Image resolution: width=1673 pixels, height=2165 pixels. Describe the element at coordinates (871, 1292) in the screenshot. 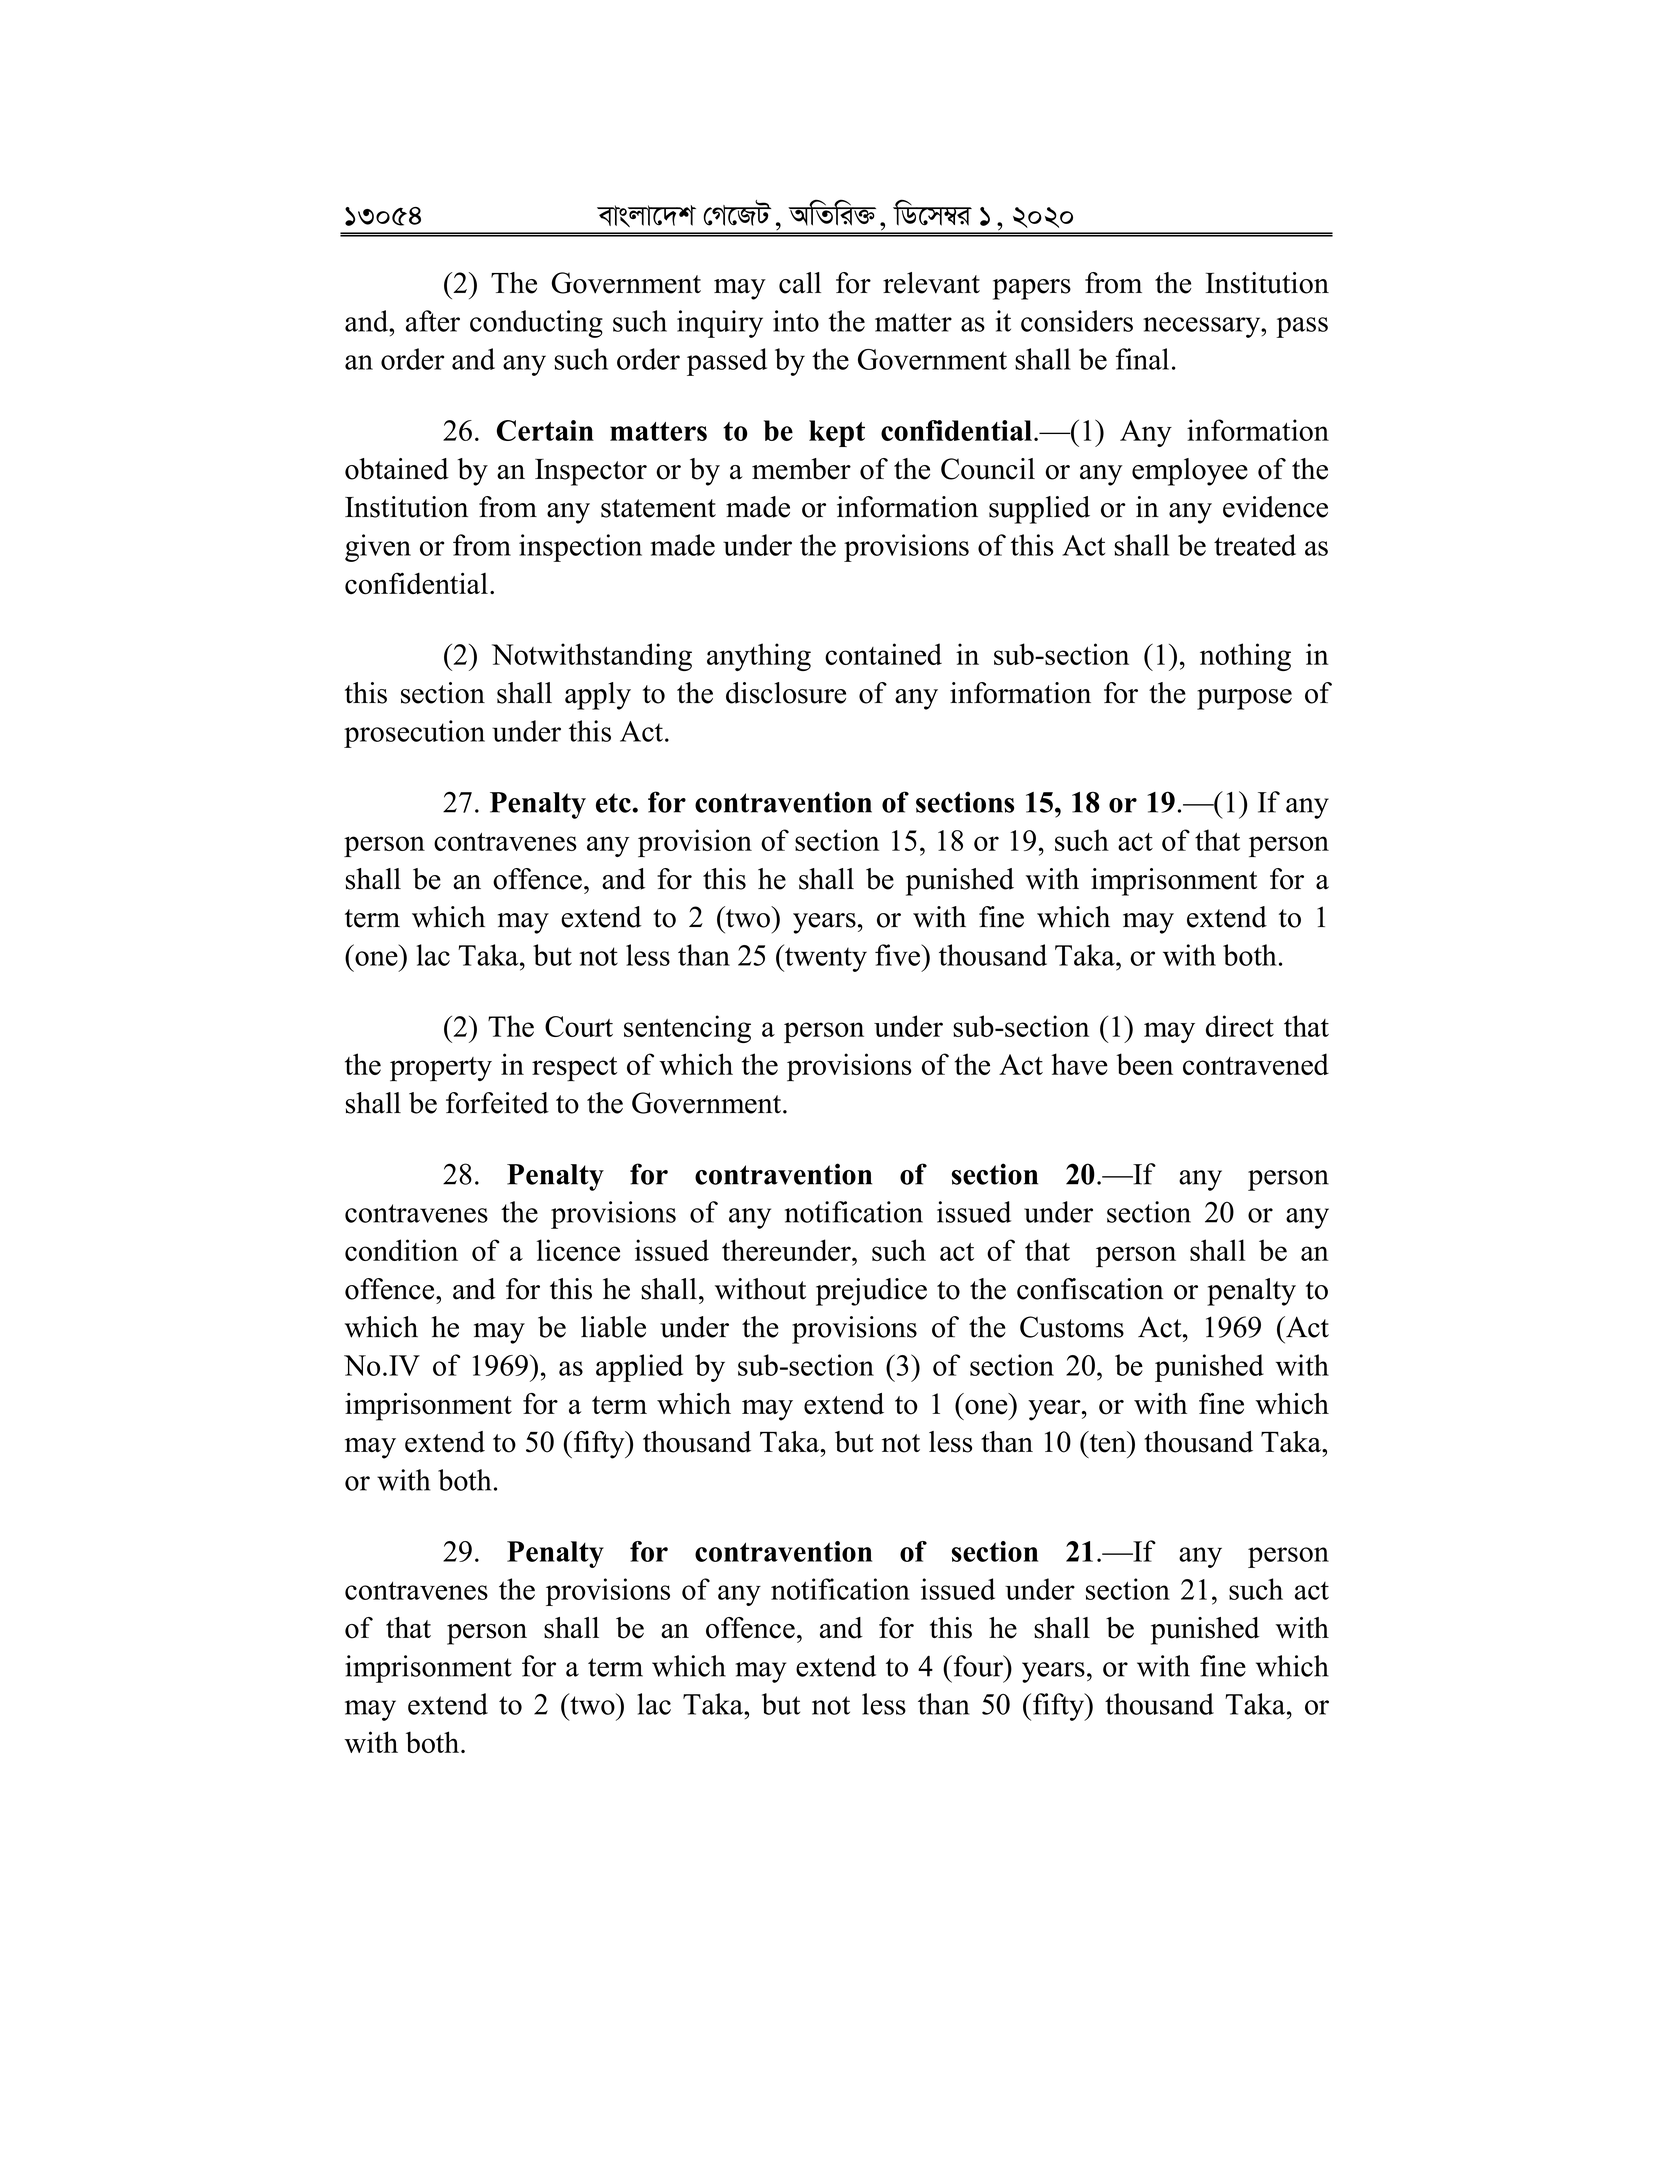

I see `prejudice` at that location.
